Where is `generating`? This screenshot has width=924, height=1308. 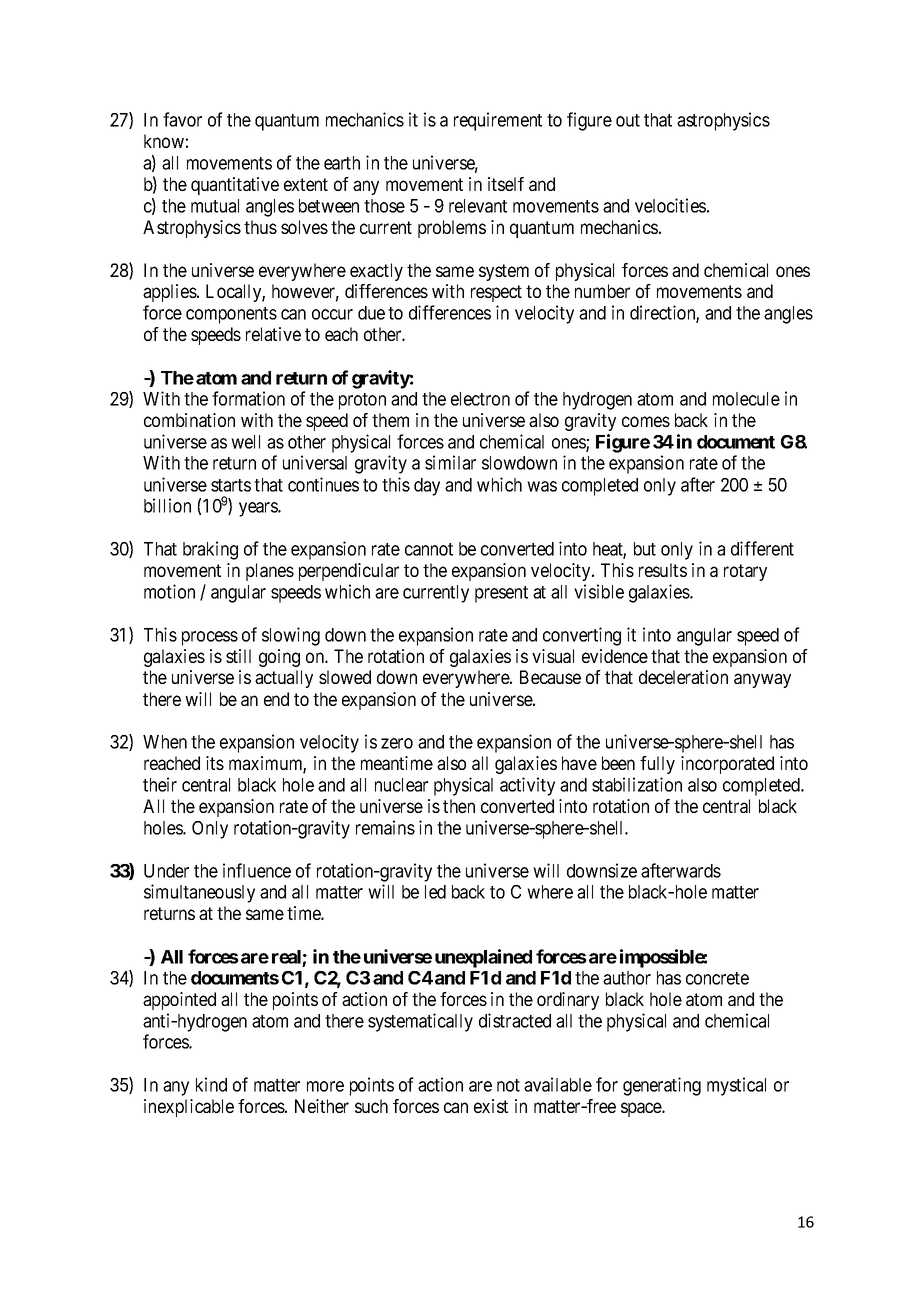 generating is located at coordinates (662, 1086).
